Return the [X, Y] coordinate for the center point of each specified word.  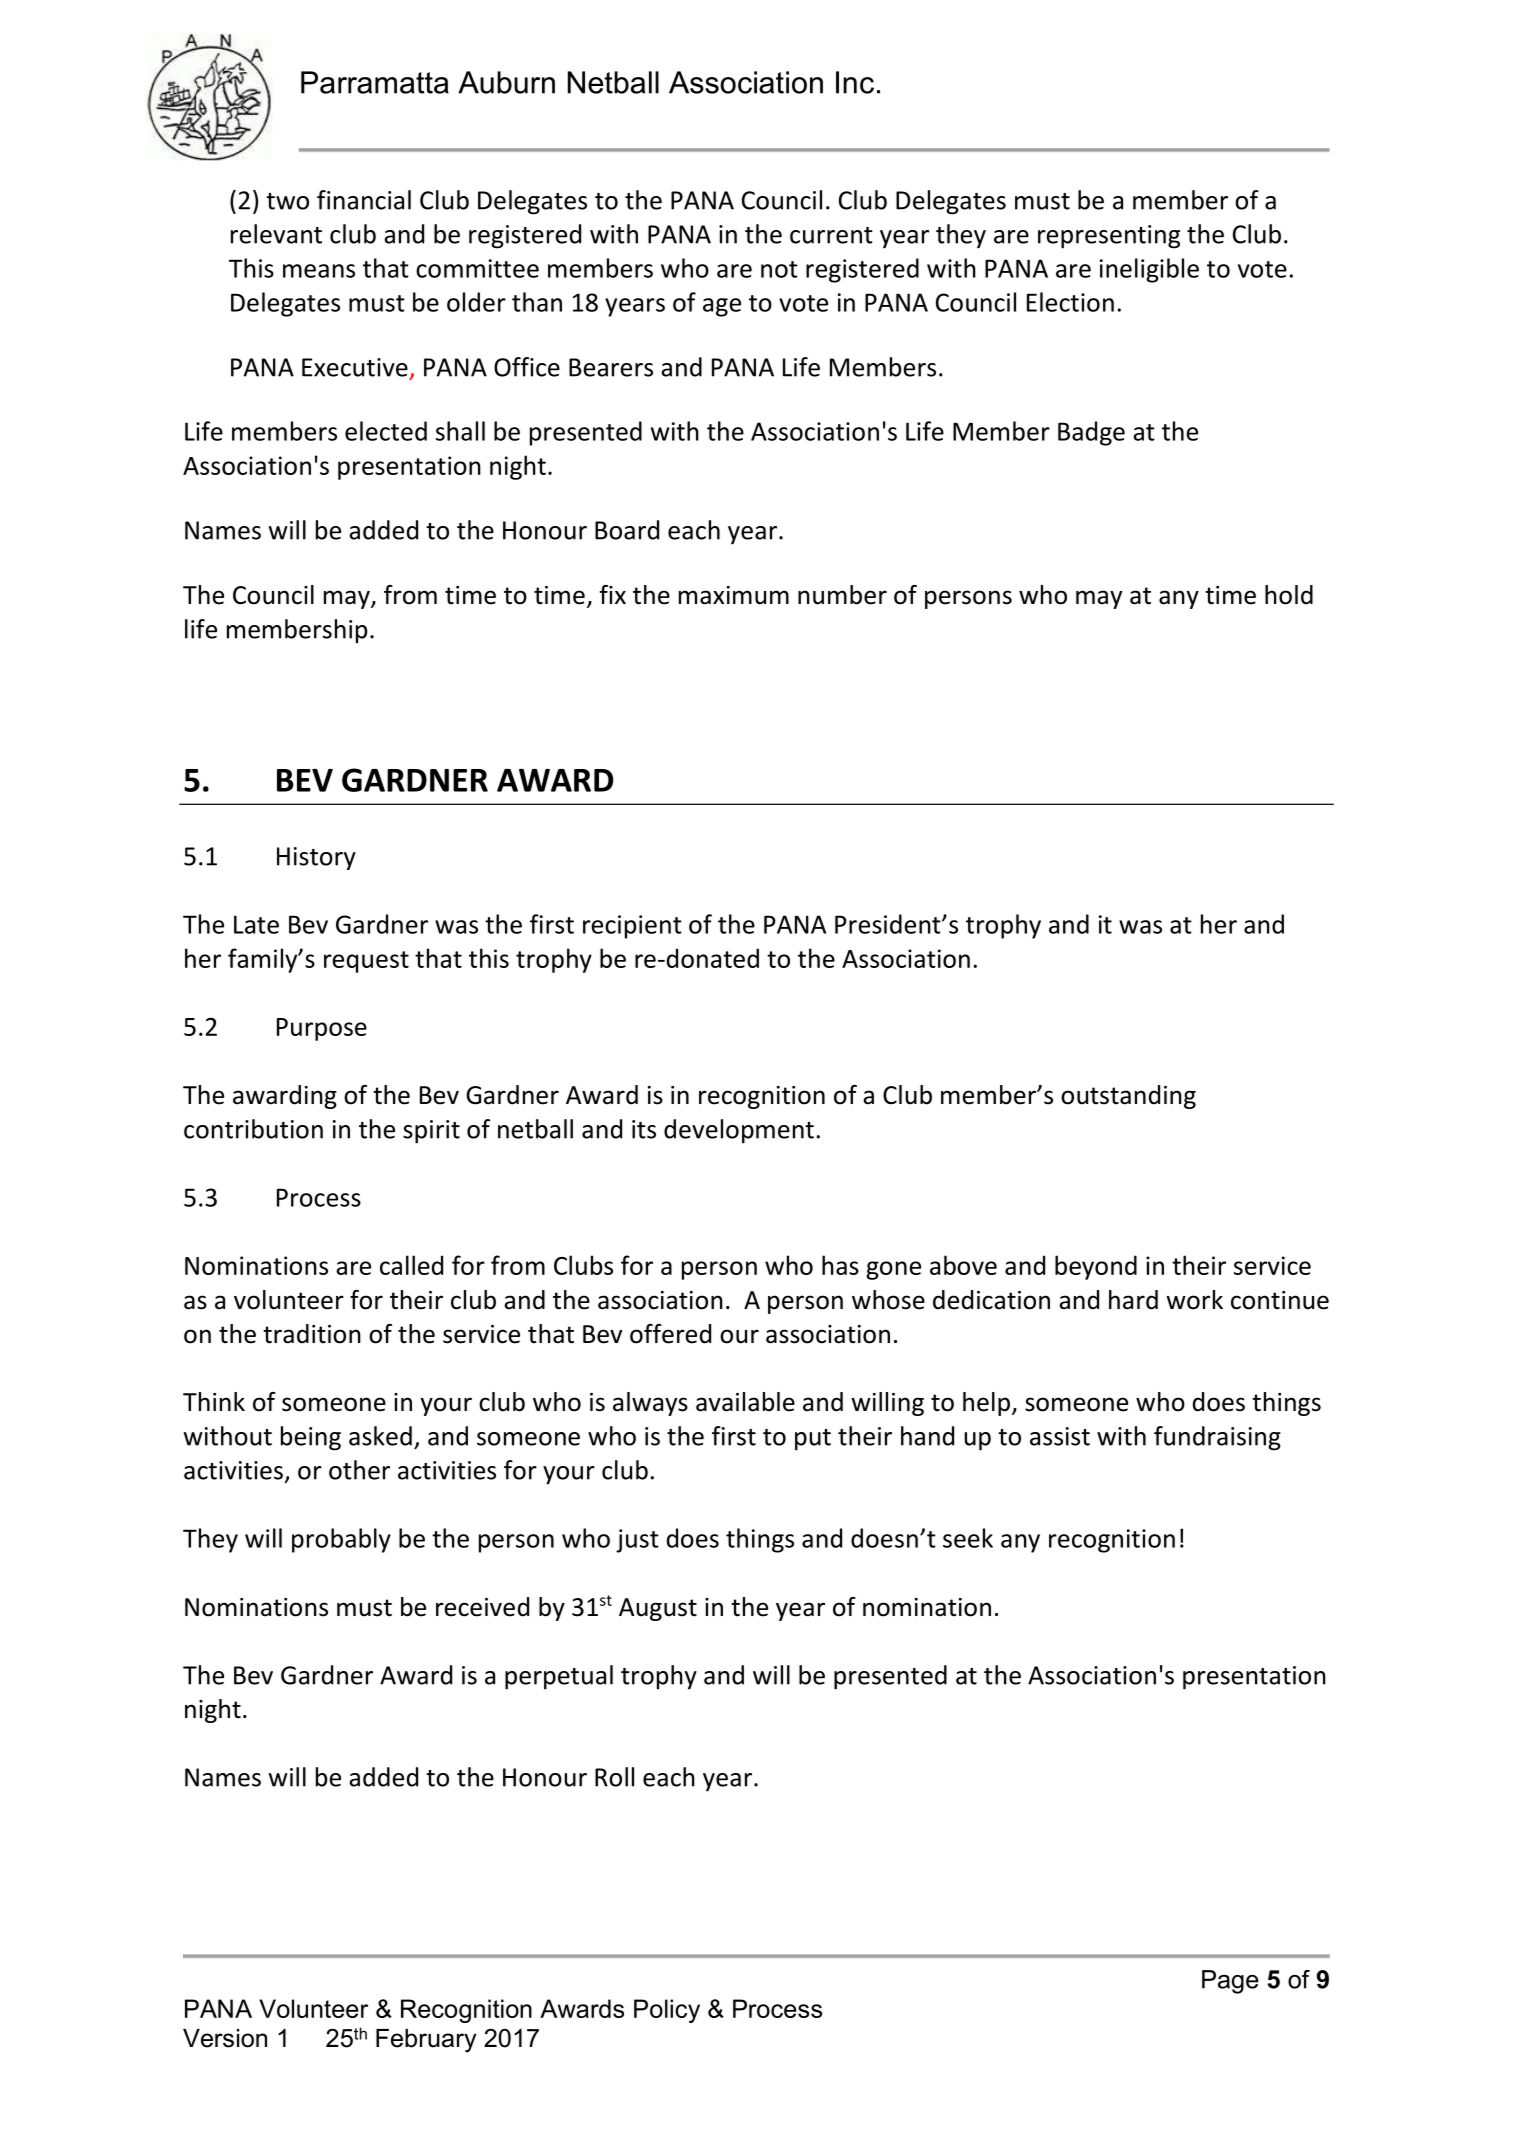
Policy [667, 2011]
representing [1109, 237]
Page [1230, 1982]
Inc [855, 82]
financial [364, 200]
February [426, 2041]
